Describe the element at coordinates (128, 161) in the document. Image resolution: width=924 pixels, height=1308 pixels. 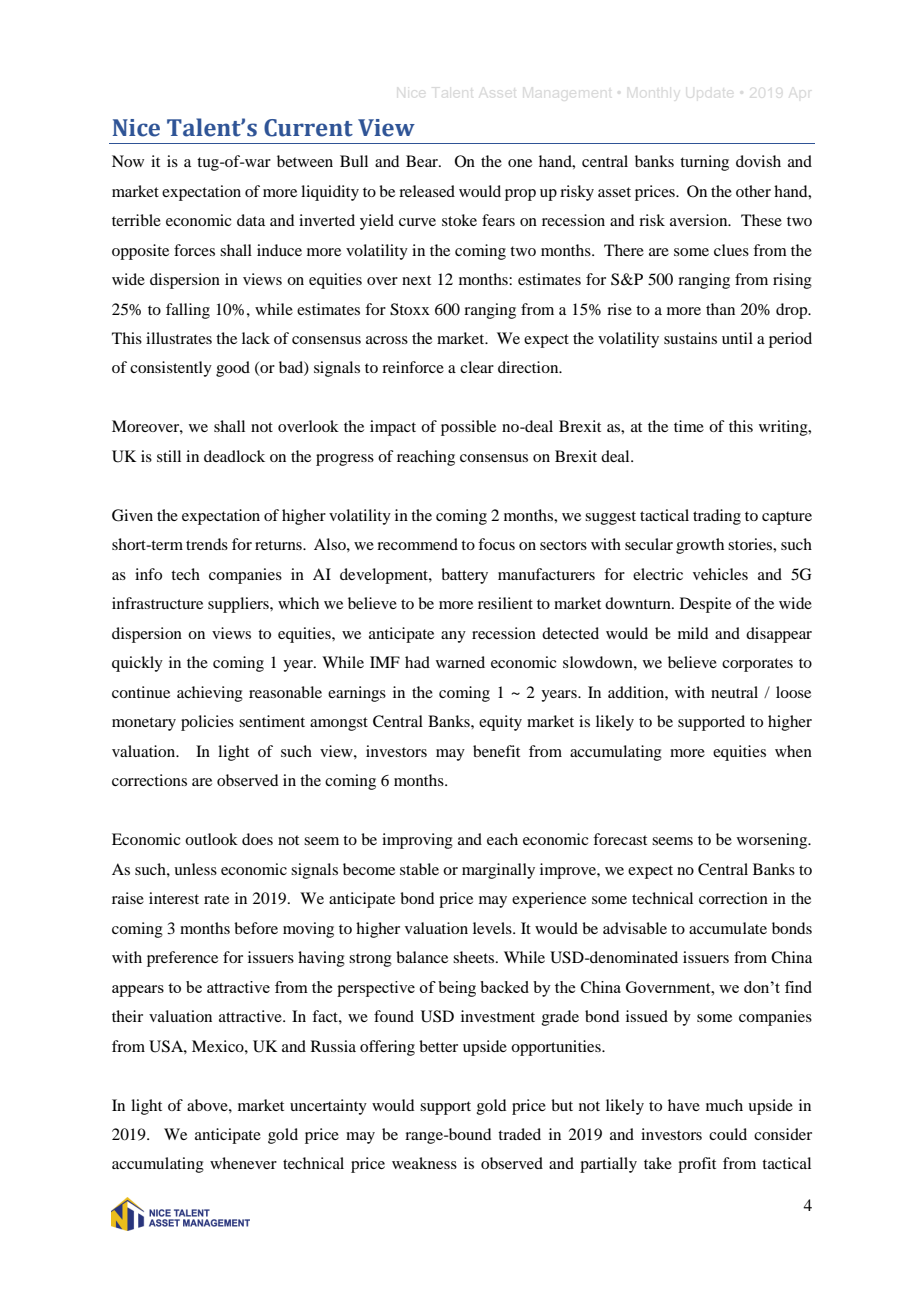
I see `Now` at that location.
